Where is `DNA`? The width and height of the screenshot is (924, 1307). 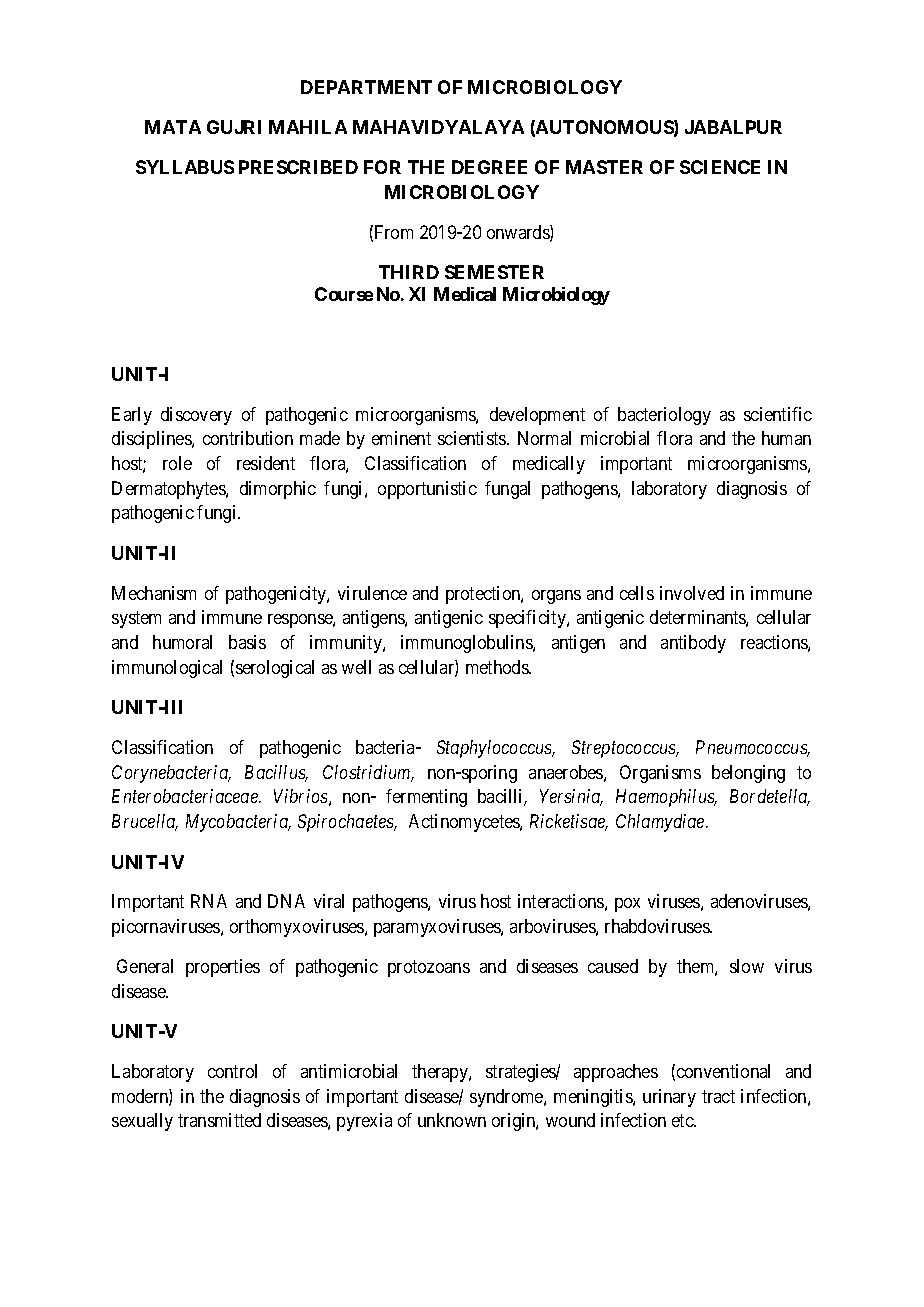
DNA is located at coordinates (286, 901).
